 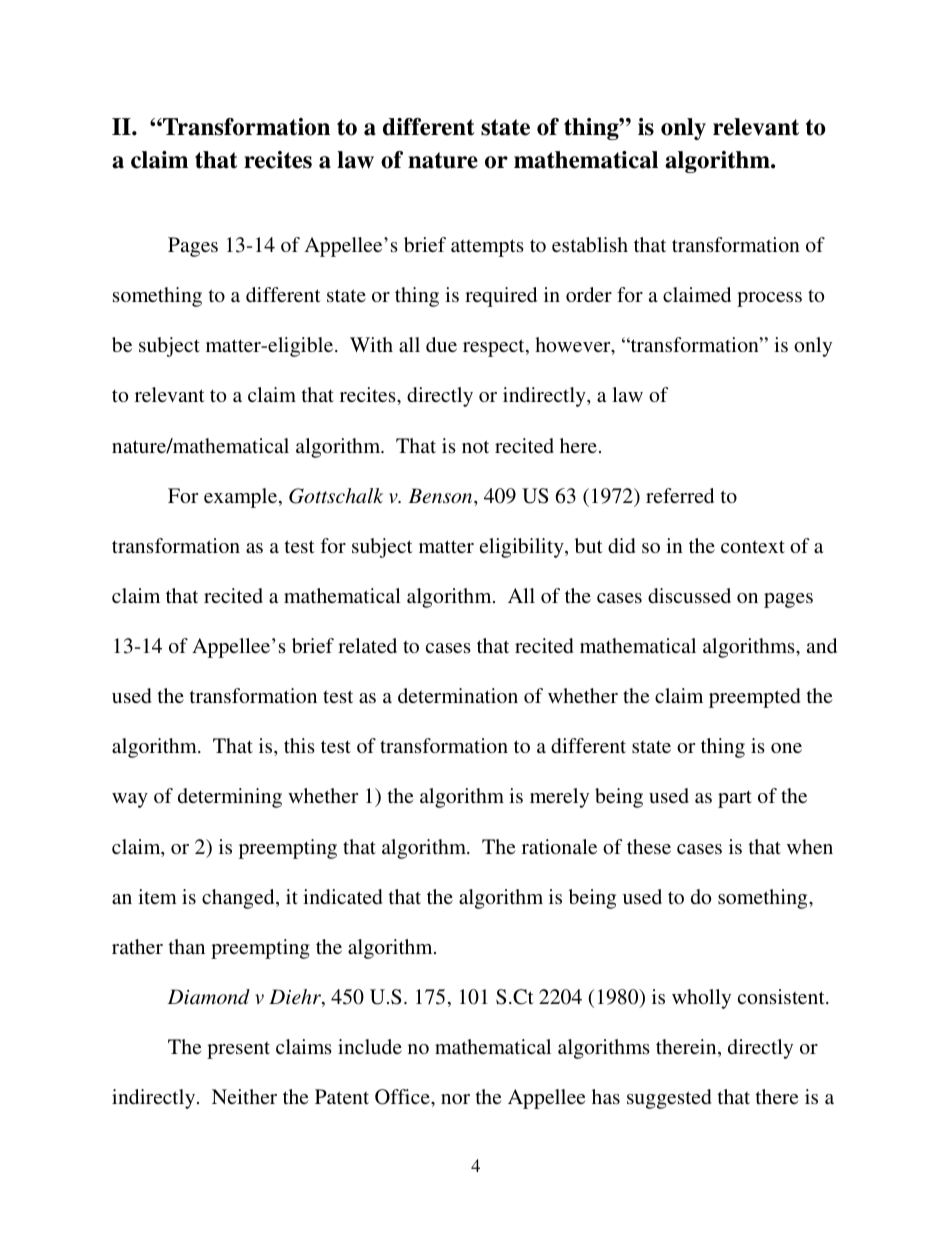 What do you see at coordinates (810, 846) in the image?
I see `when` at bounding box center [810, 846].
